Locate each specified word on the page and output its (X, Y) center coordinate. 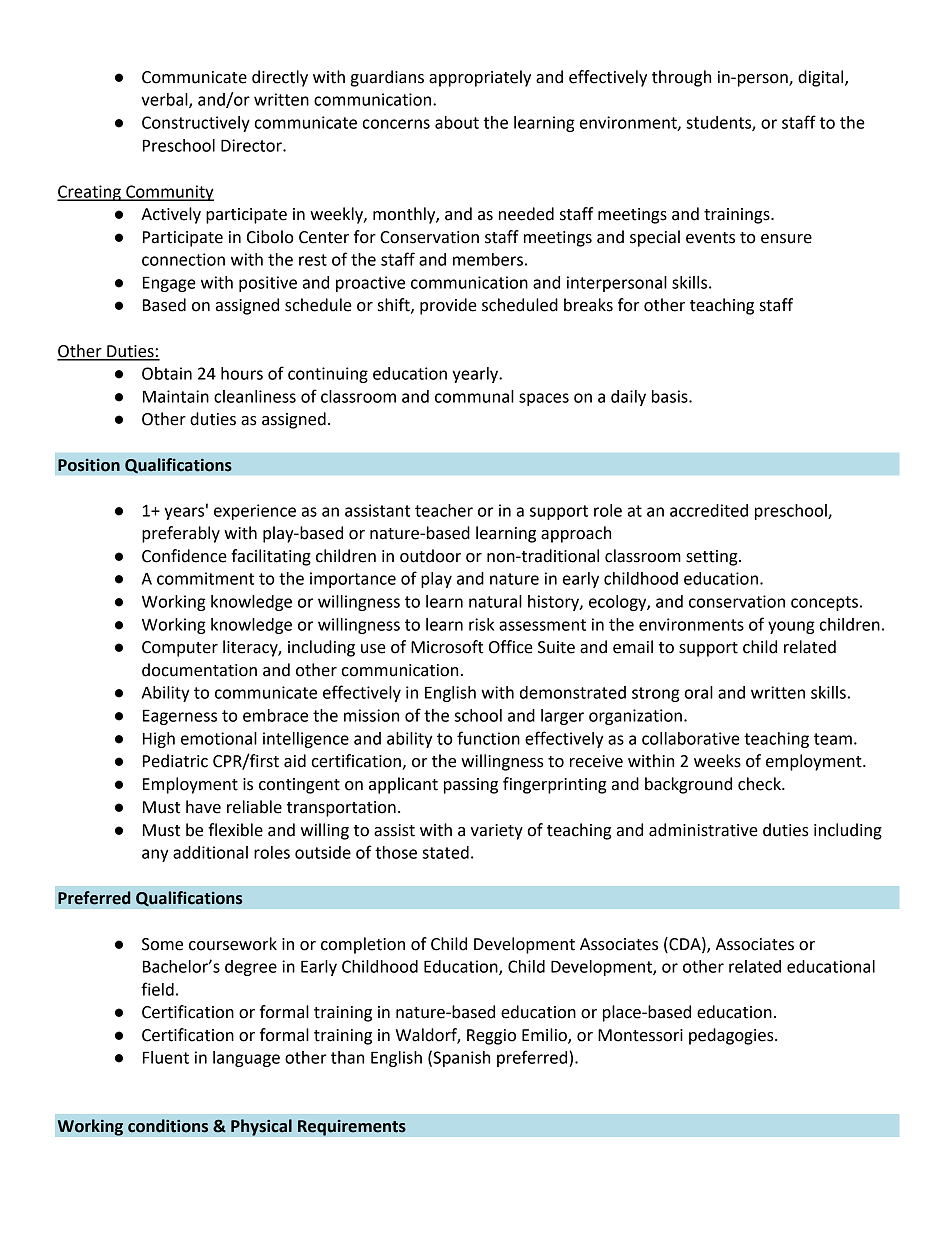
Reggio (491, 1037)
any (155, 855)
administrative (703, 830)
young (791, 627)
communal (474, 396)
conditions (168, 1126)
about (457, 122)
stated (445, 852)
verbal (165, 100)
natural (495, 601)
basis (671, 396)
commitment (205, 578)
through (681, 78)
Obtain (167, 373)
